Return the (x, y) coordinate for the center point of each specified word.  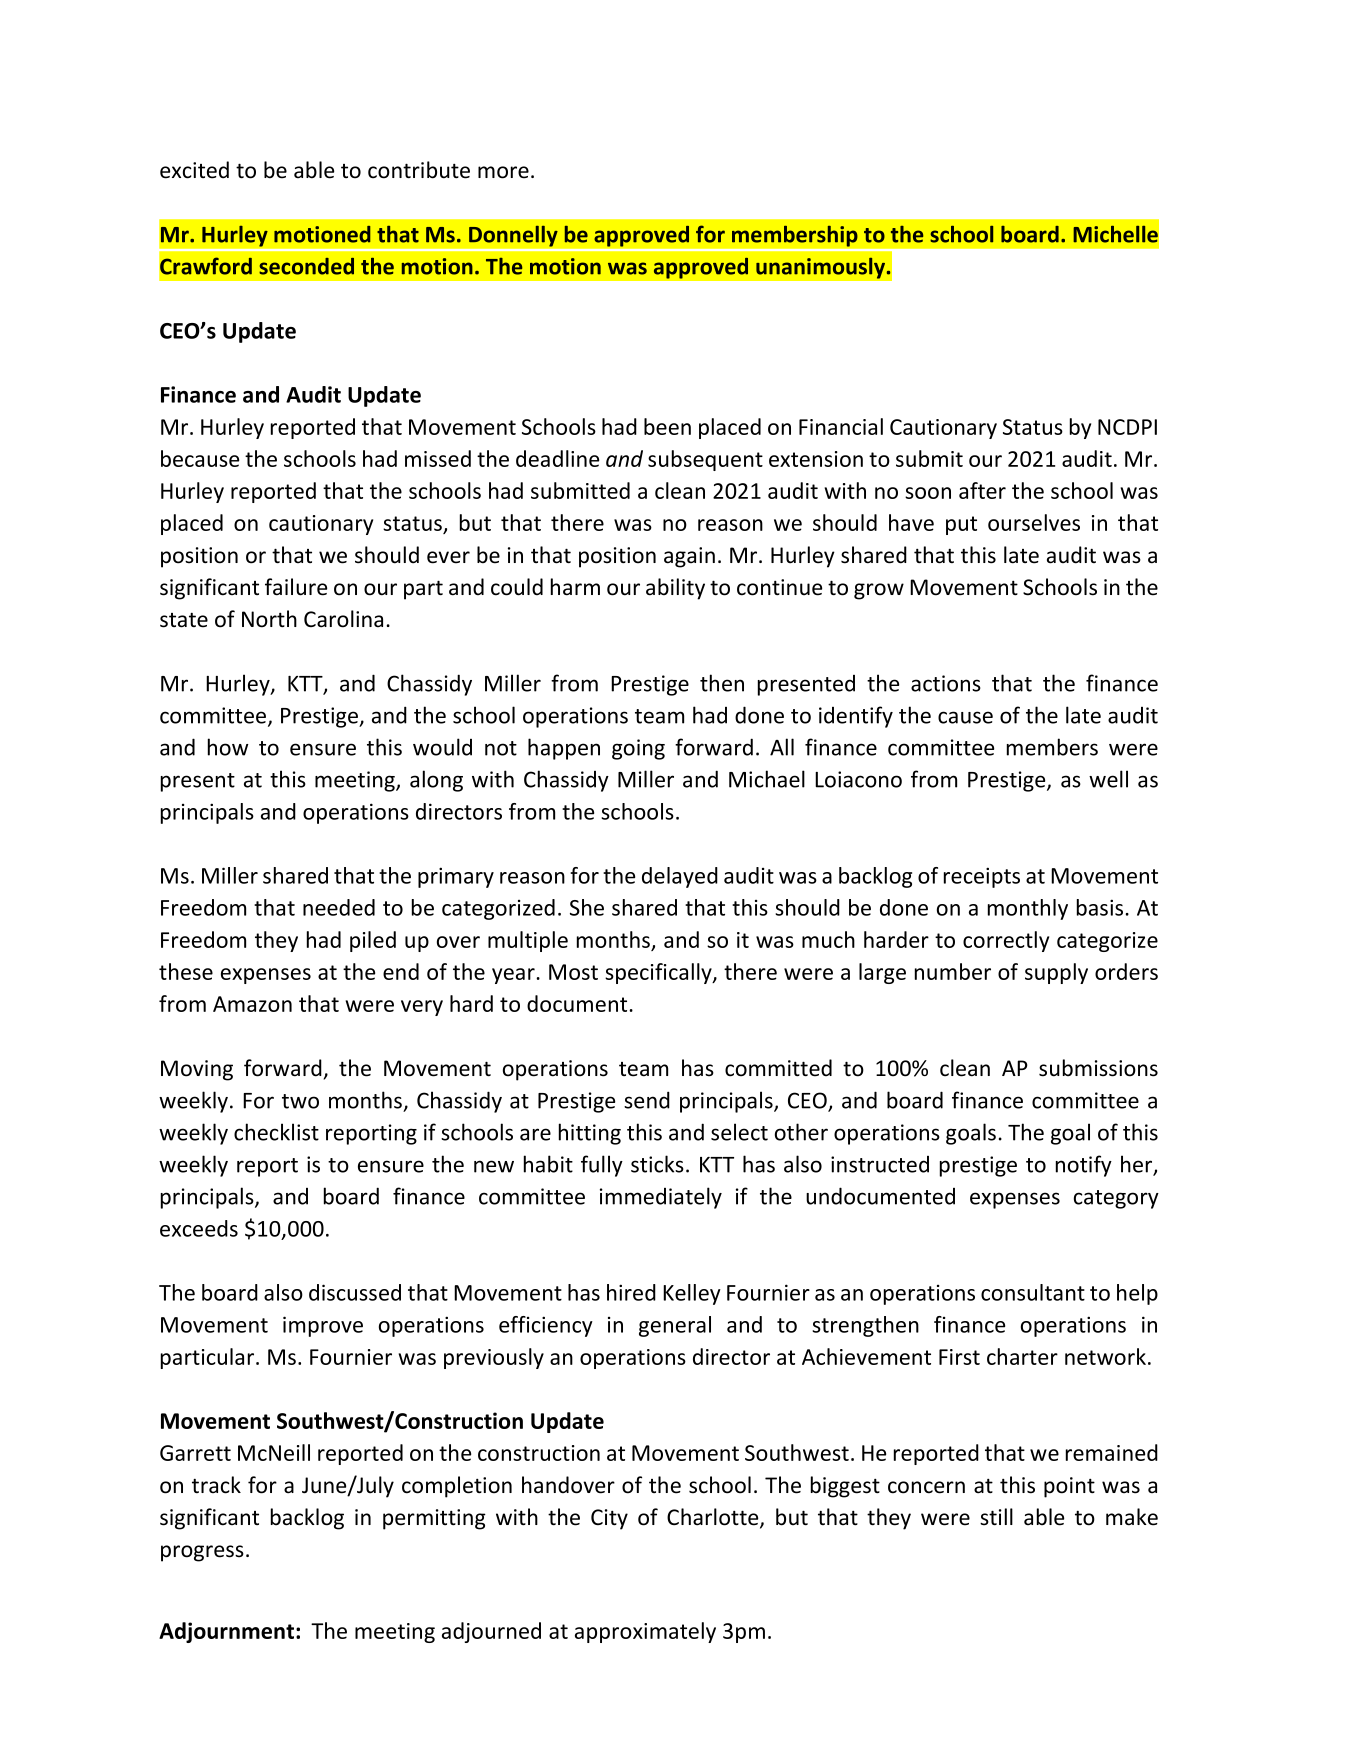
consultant (1033, 1292)
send (647, 1100)
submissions (1098, 1068)
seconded (306, 266)
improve (323, 1326)
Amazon (252, 1004)
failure (296, 587)
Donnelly (513, 236)
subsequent (705, 460)
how (228, 747)
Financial (841, 426)
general (675, 1326)
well (1108, 779)
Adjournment (226, 1632)
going (638, 749)
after (982, 490)
